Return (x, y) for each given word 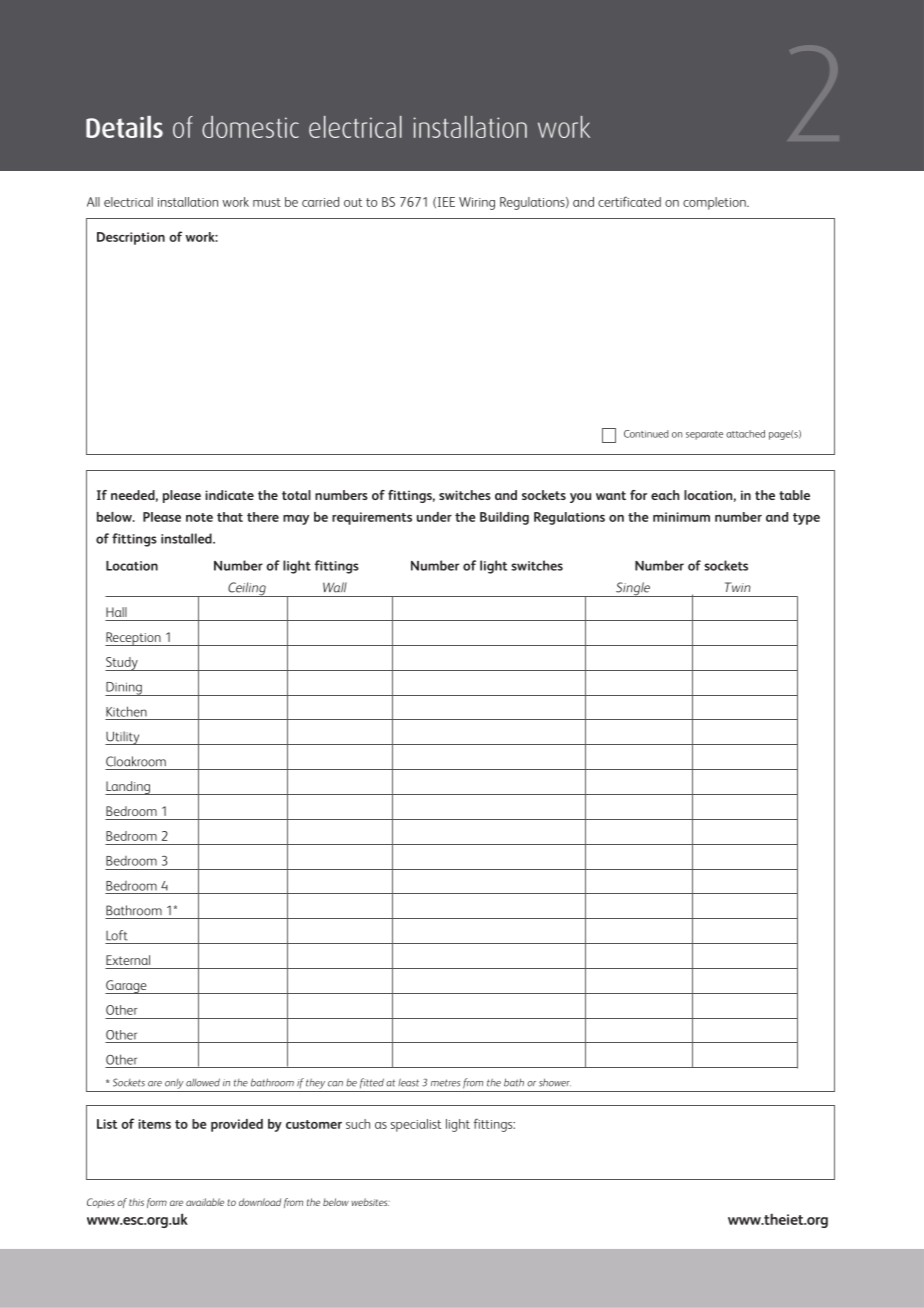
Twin (738, 587)
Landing (128, 788)
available (205, 1202)
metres (445, 1083)
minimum (681, 517)
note (199, 517)
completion (715, 203)
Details (124, 127)
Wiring (477, 203)
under (434, 517)
